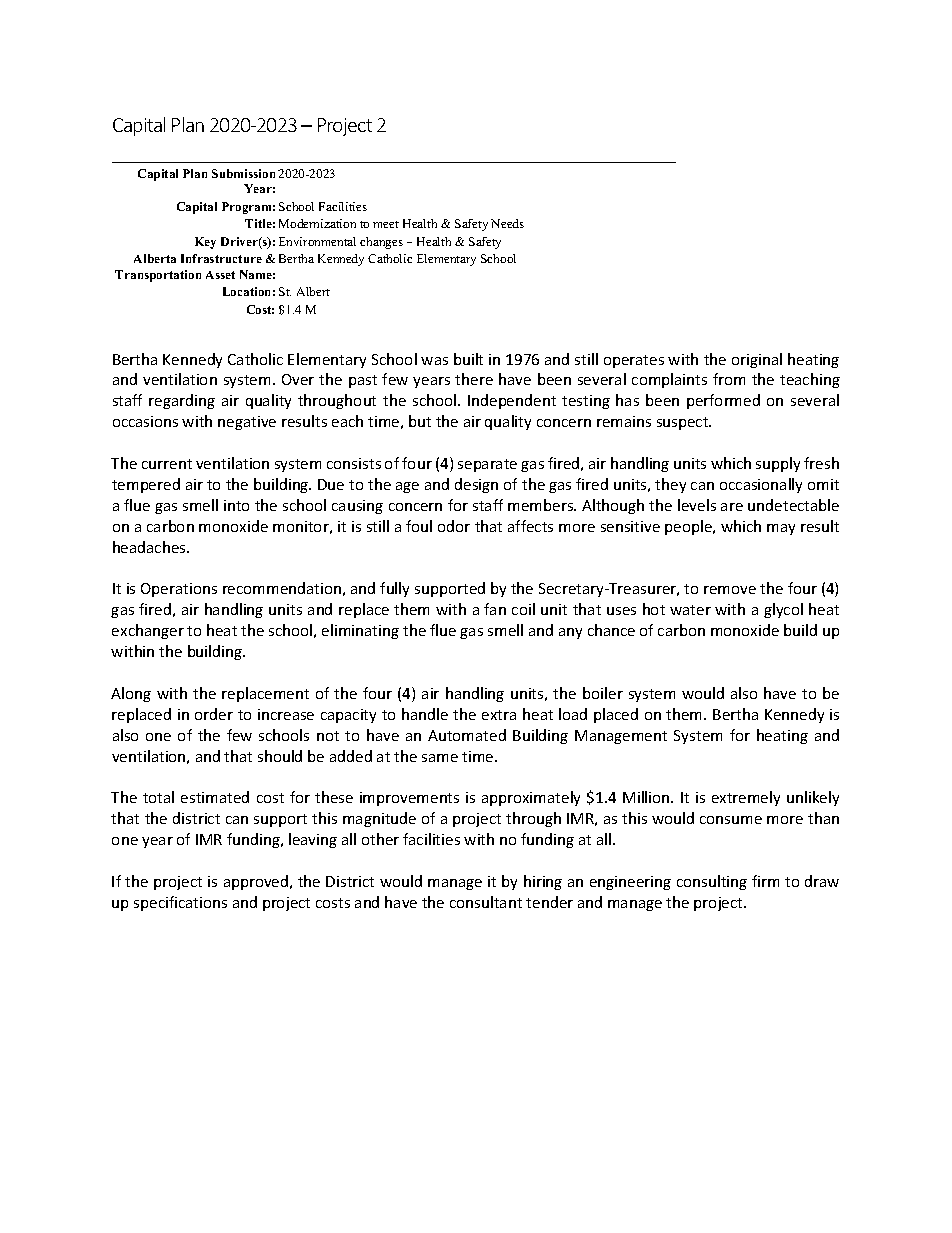 Image resolution: width=952 pixels, height=1233 pixels. What do you see at coordinates (746, 798) in the page?
I see `extremely` at bounding box center [746, 798].
